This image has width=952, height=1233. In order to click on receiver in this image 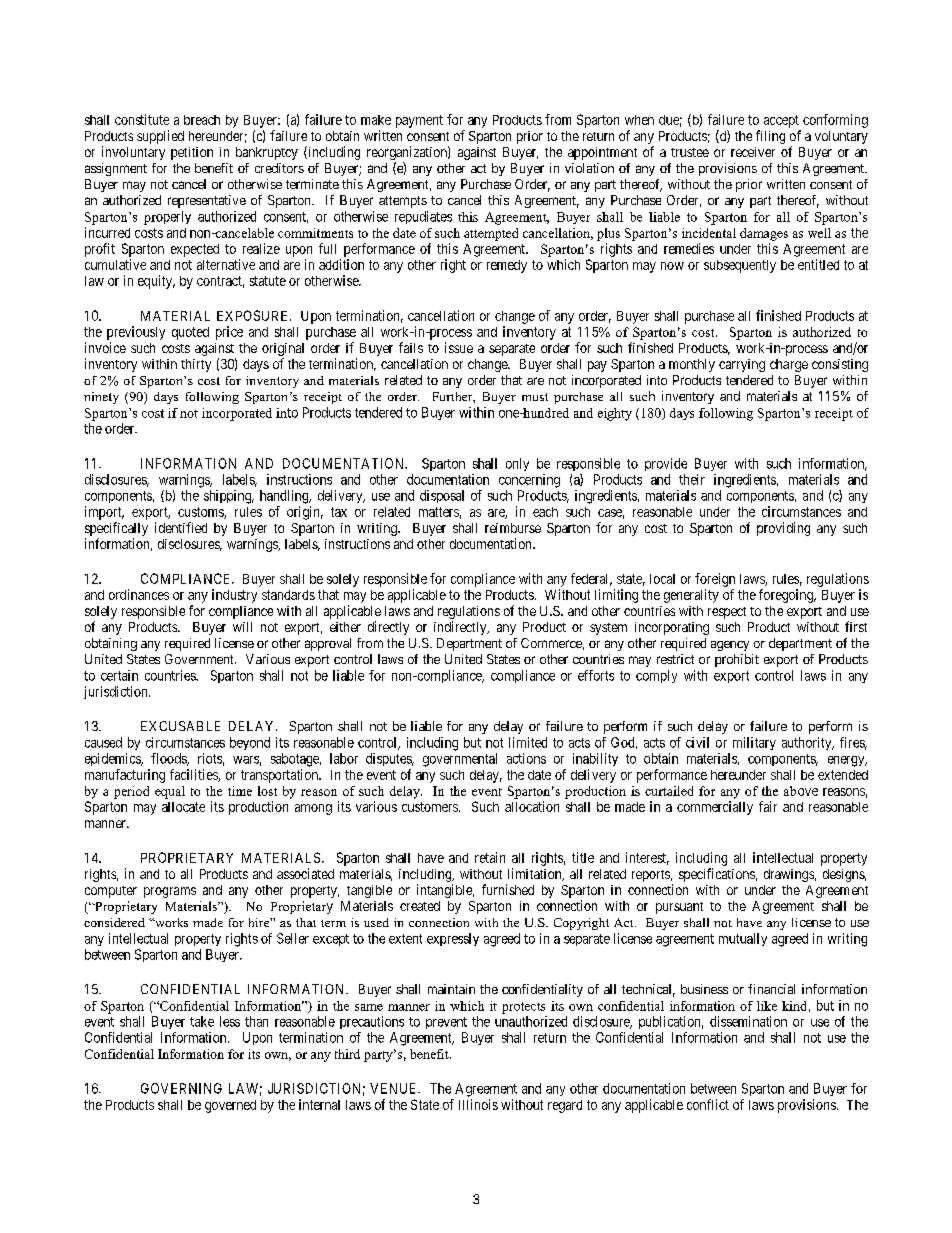, I will do `click(753, 152)`.
